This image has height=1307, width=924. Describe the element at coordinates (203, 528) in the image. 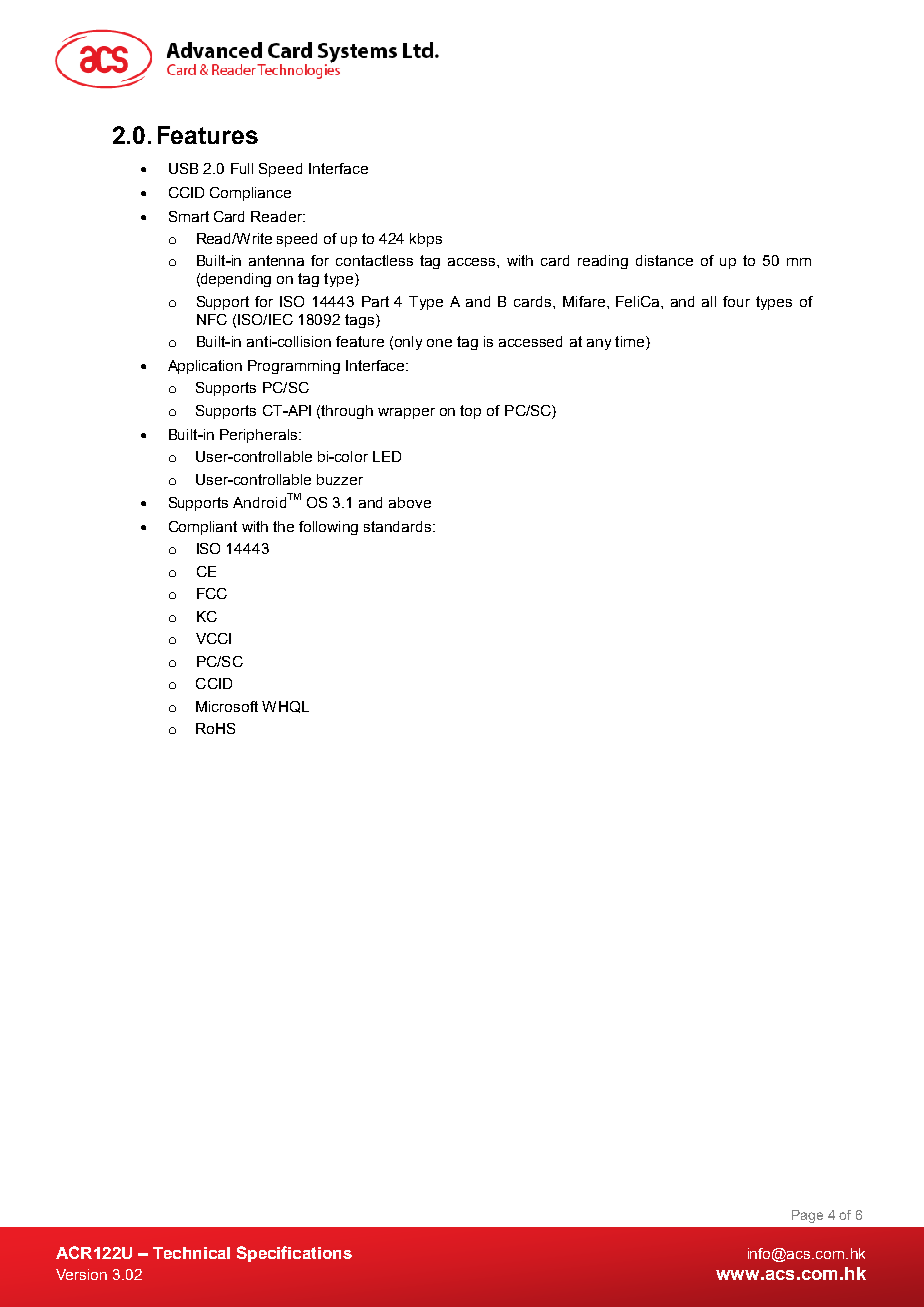

I see `Compliant` at that location.
